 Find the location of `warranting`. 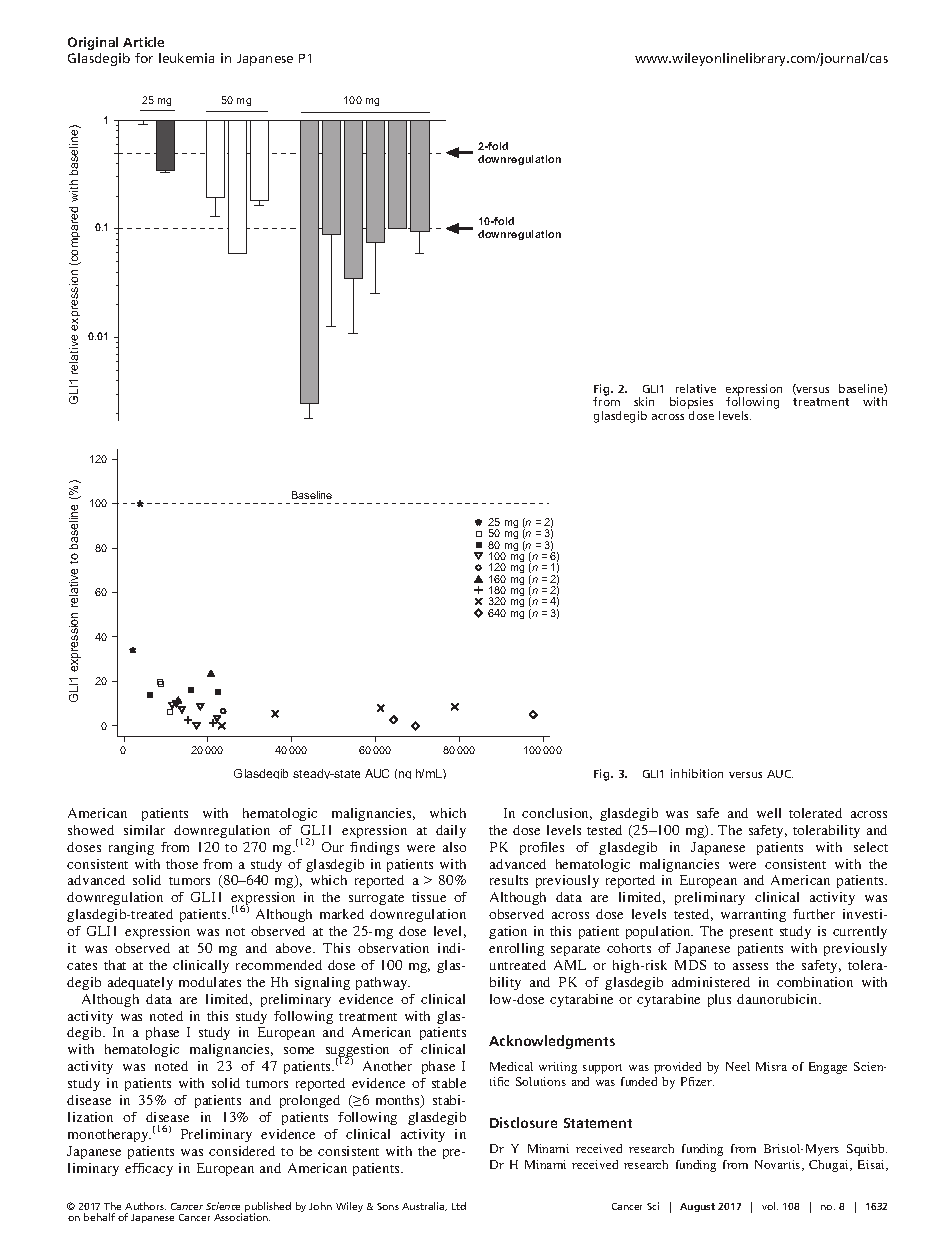

warranting is located at coordinates (753, 915).
